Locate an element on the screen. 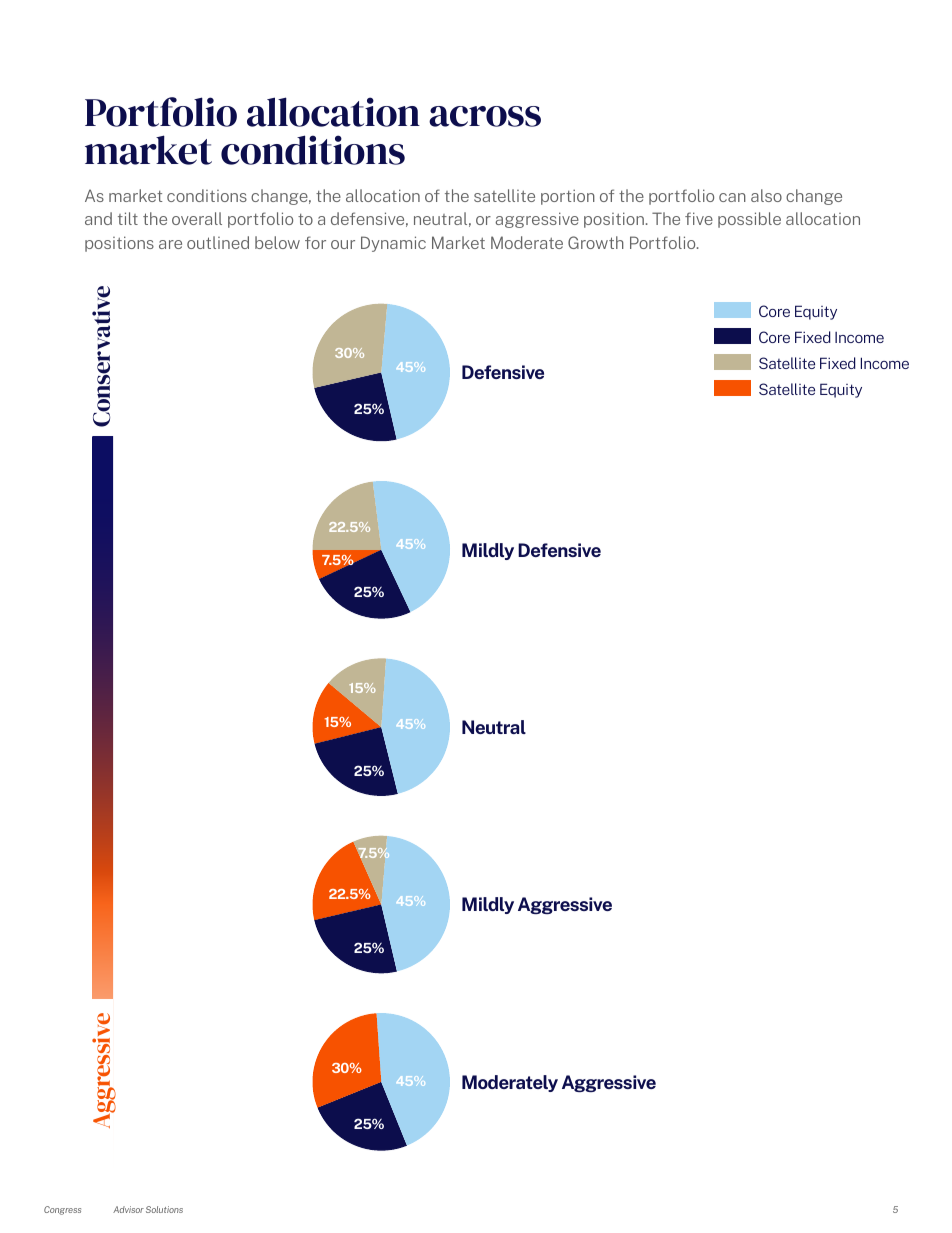 The image size is (952, 1233). can is located at coordinates (732, 197).
